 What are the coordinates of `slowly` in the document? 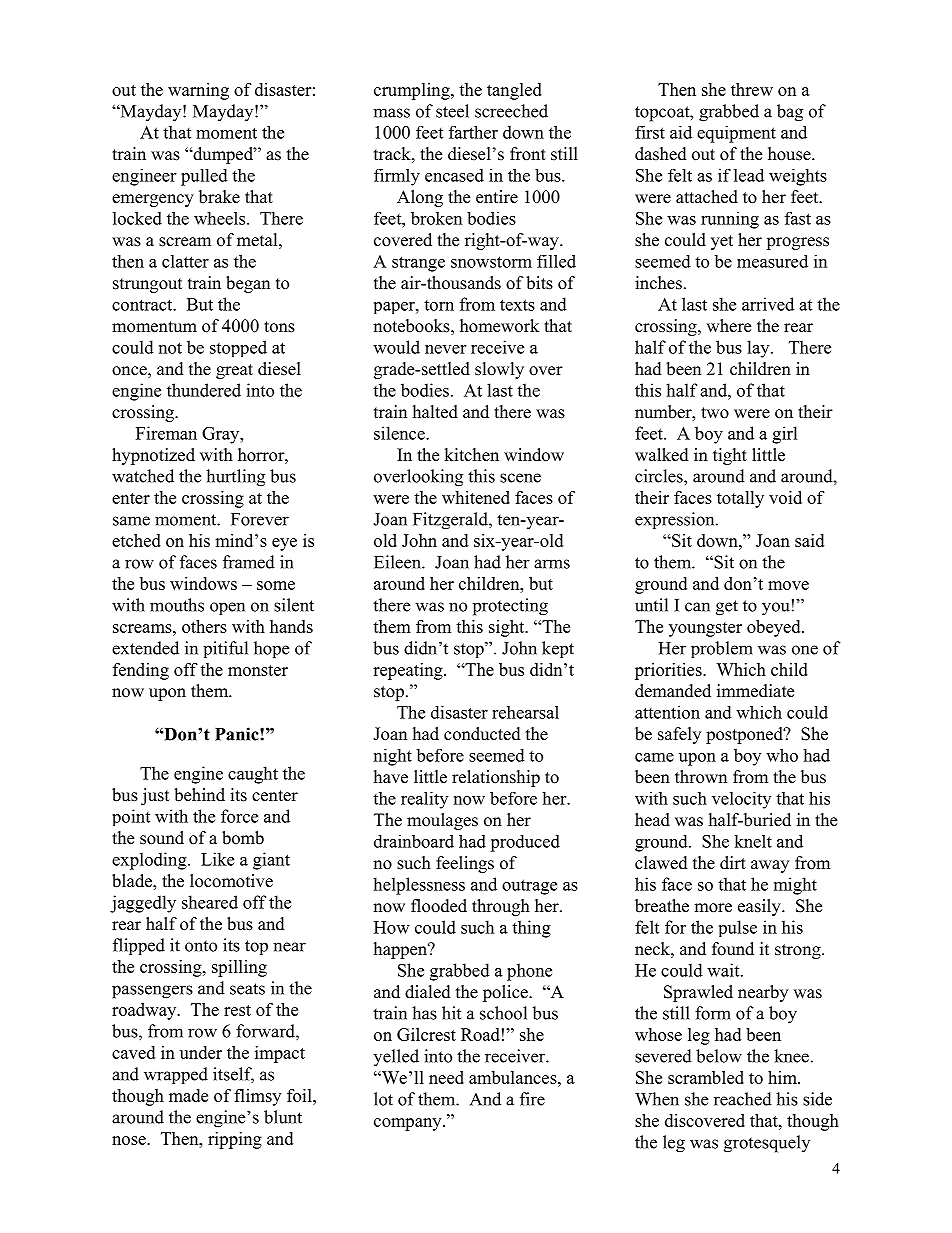 It's located at (499, 370).
